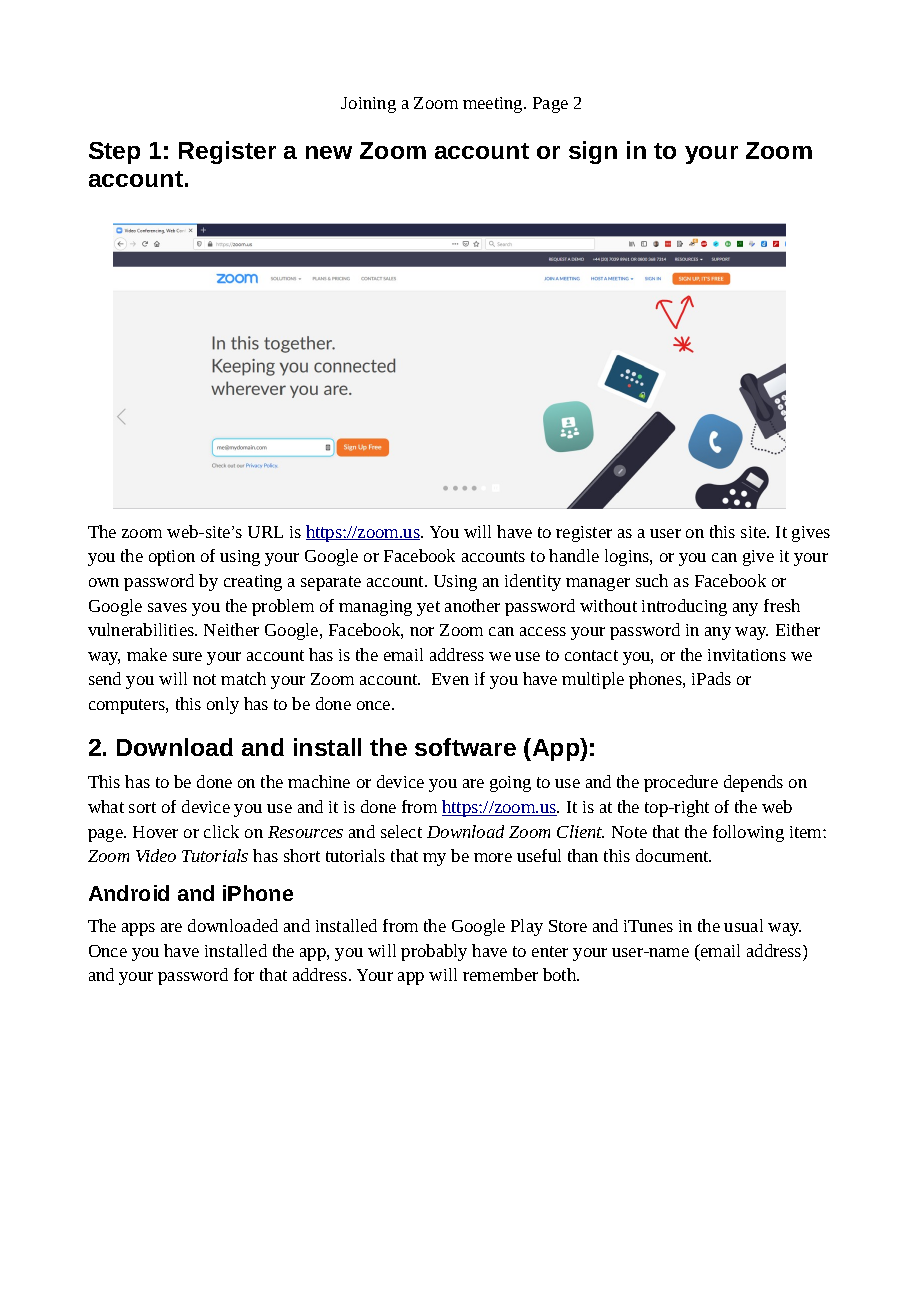 The image size is (924, 1308). I want to click on depends, so click(753, 783).
